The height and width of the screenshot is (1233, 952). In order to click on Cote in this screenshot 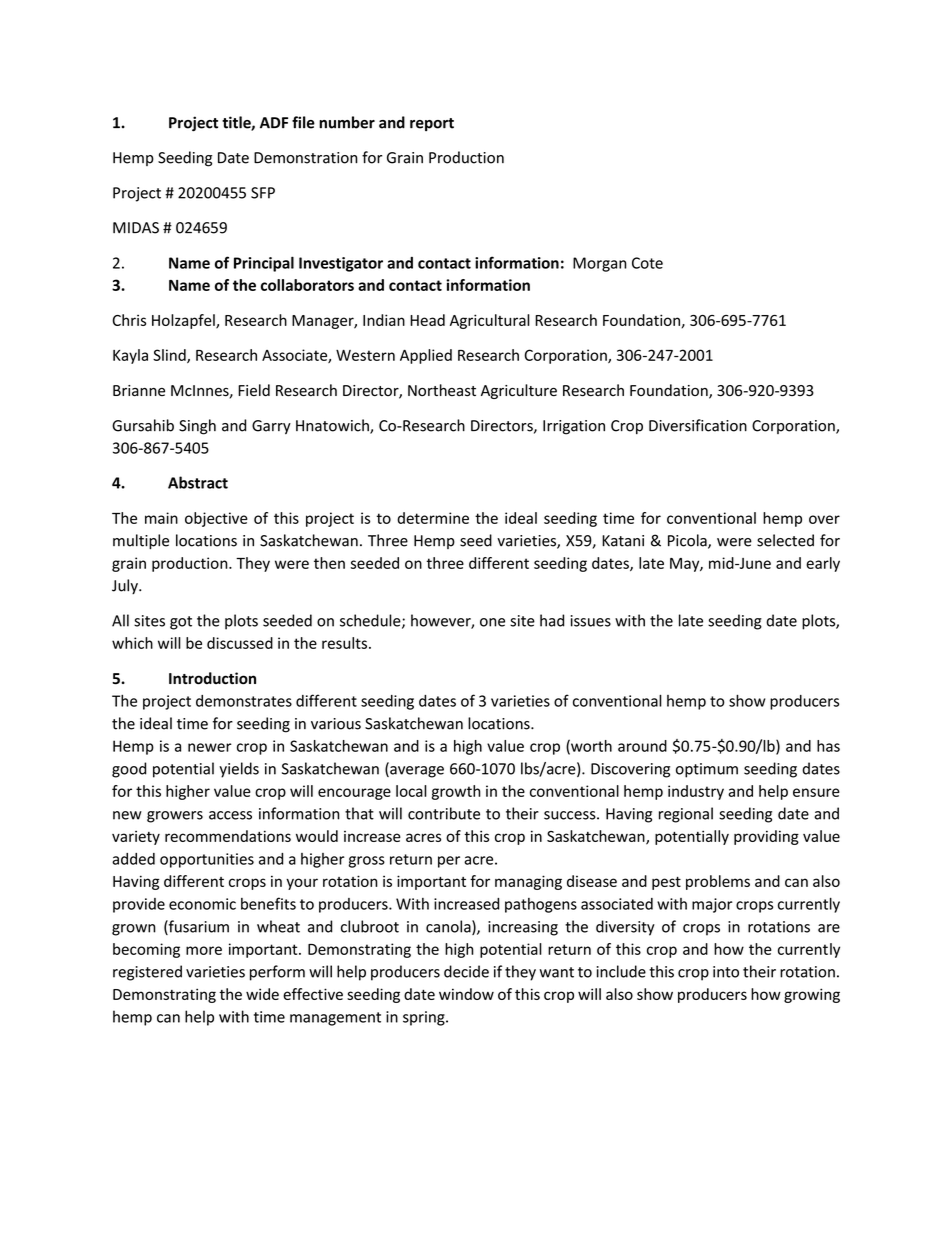, I will do `click(647, 263)`.
